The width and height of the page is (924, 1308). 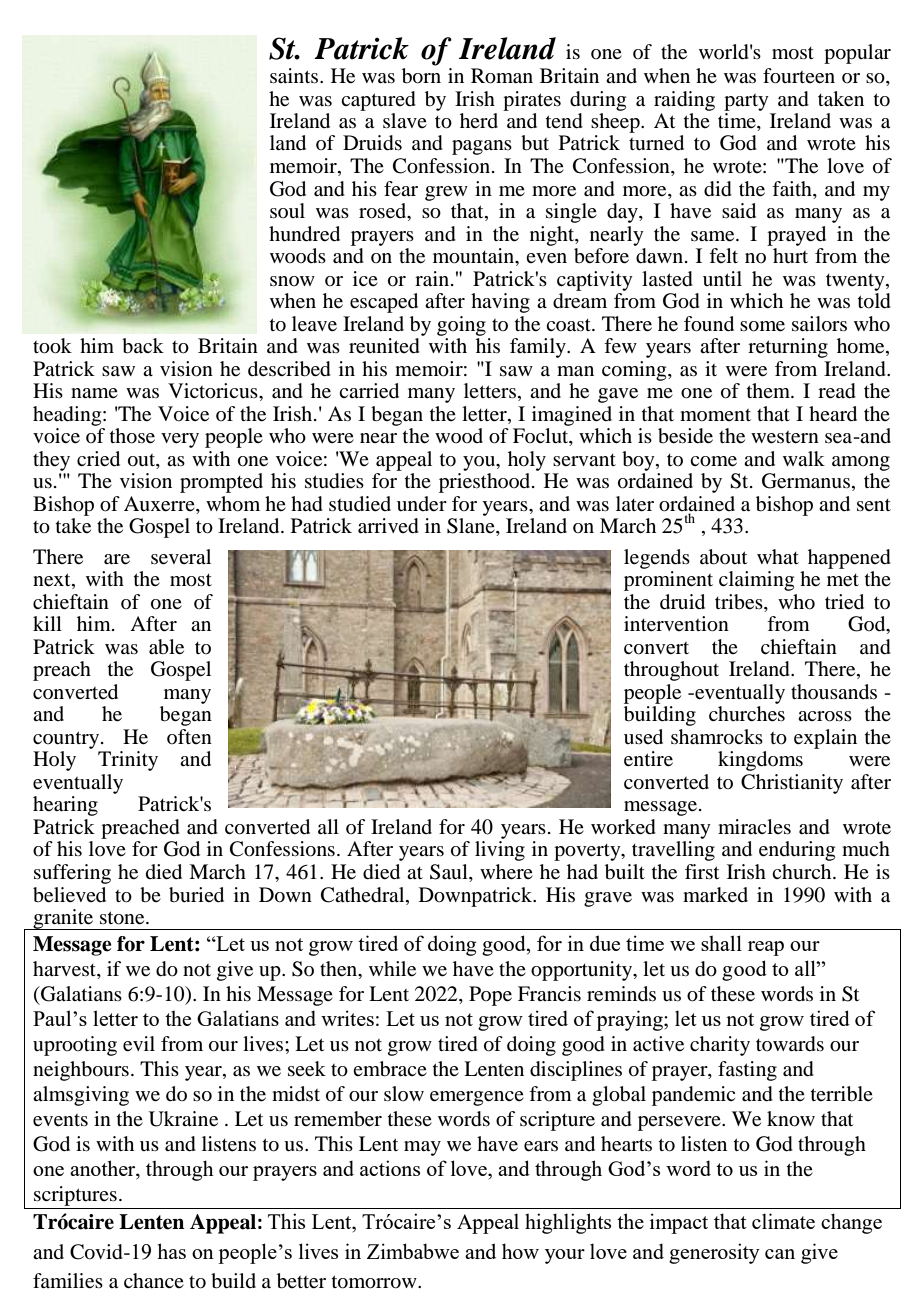 I want to click on saints, so click(x=295, y=76).
